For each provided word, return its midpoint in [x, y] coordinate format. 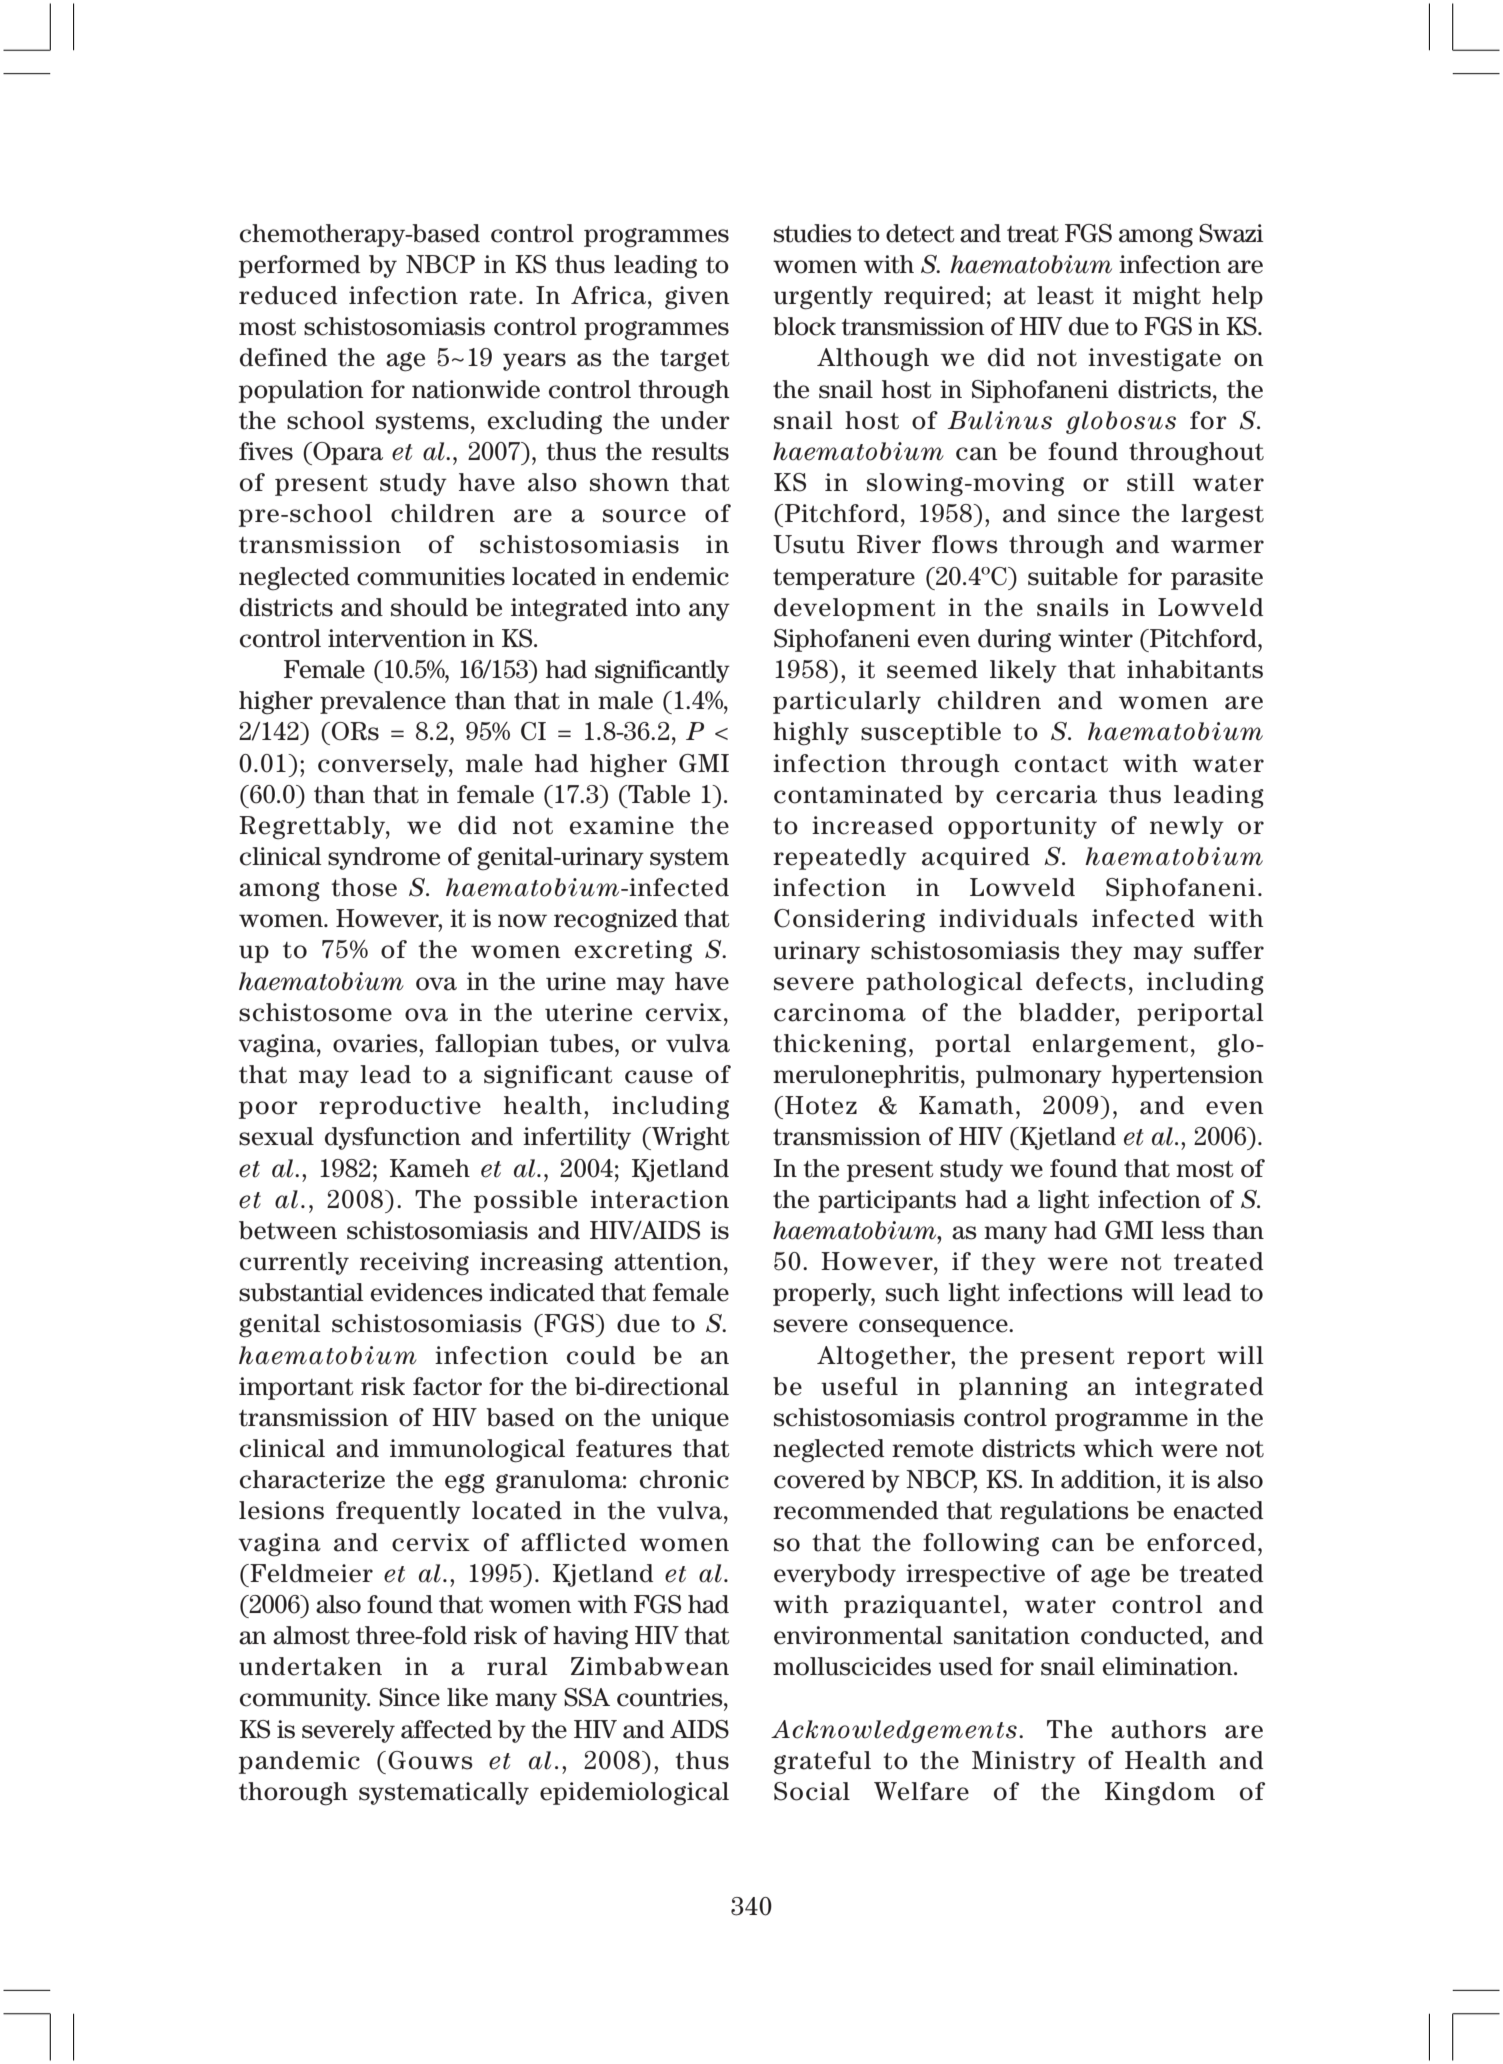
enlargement [1110, 1046]
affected [446, 1729]
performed [299, 266]
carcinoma [840, 1012]
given [697, 298]
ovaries [376, 1043]
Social [812, 1791]
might [1167, 298]
